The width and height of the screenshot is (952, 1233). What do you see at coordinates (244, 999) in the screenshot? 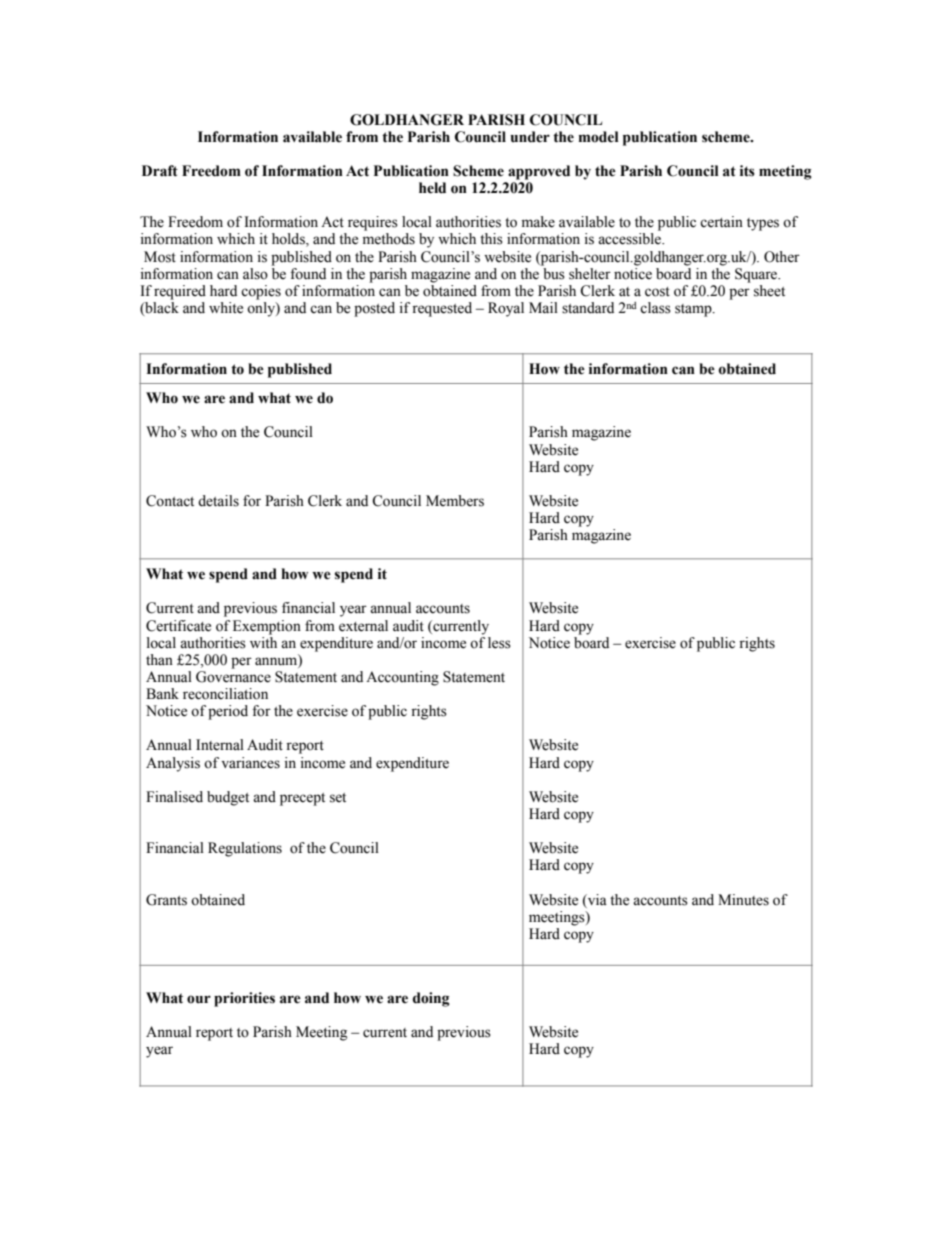
I see `priorities` at bounding box center [244, 999].
